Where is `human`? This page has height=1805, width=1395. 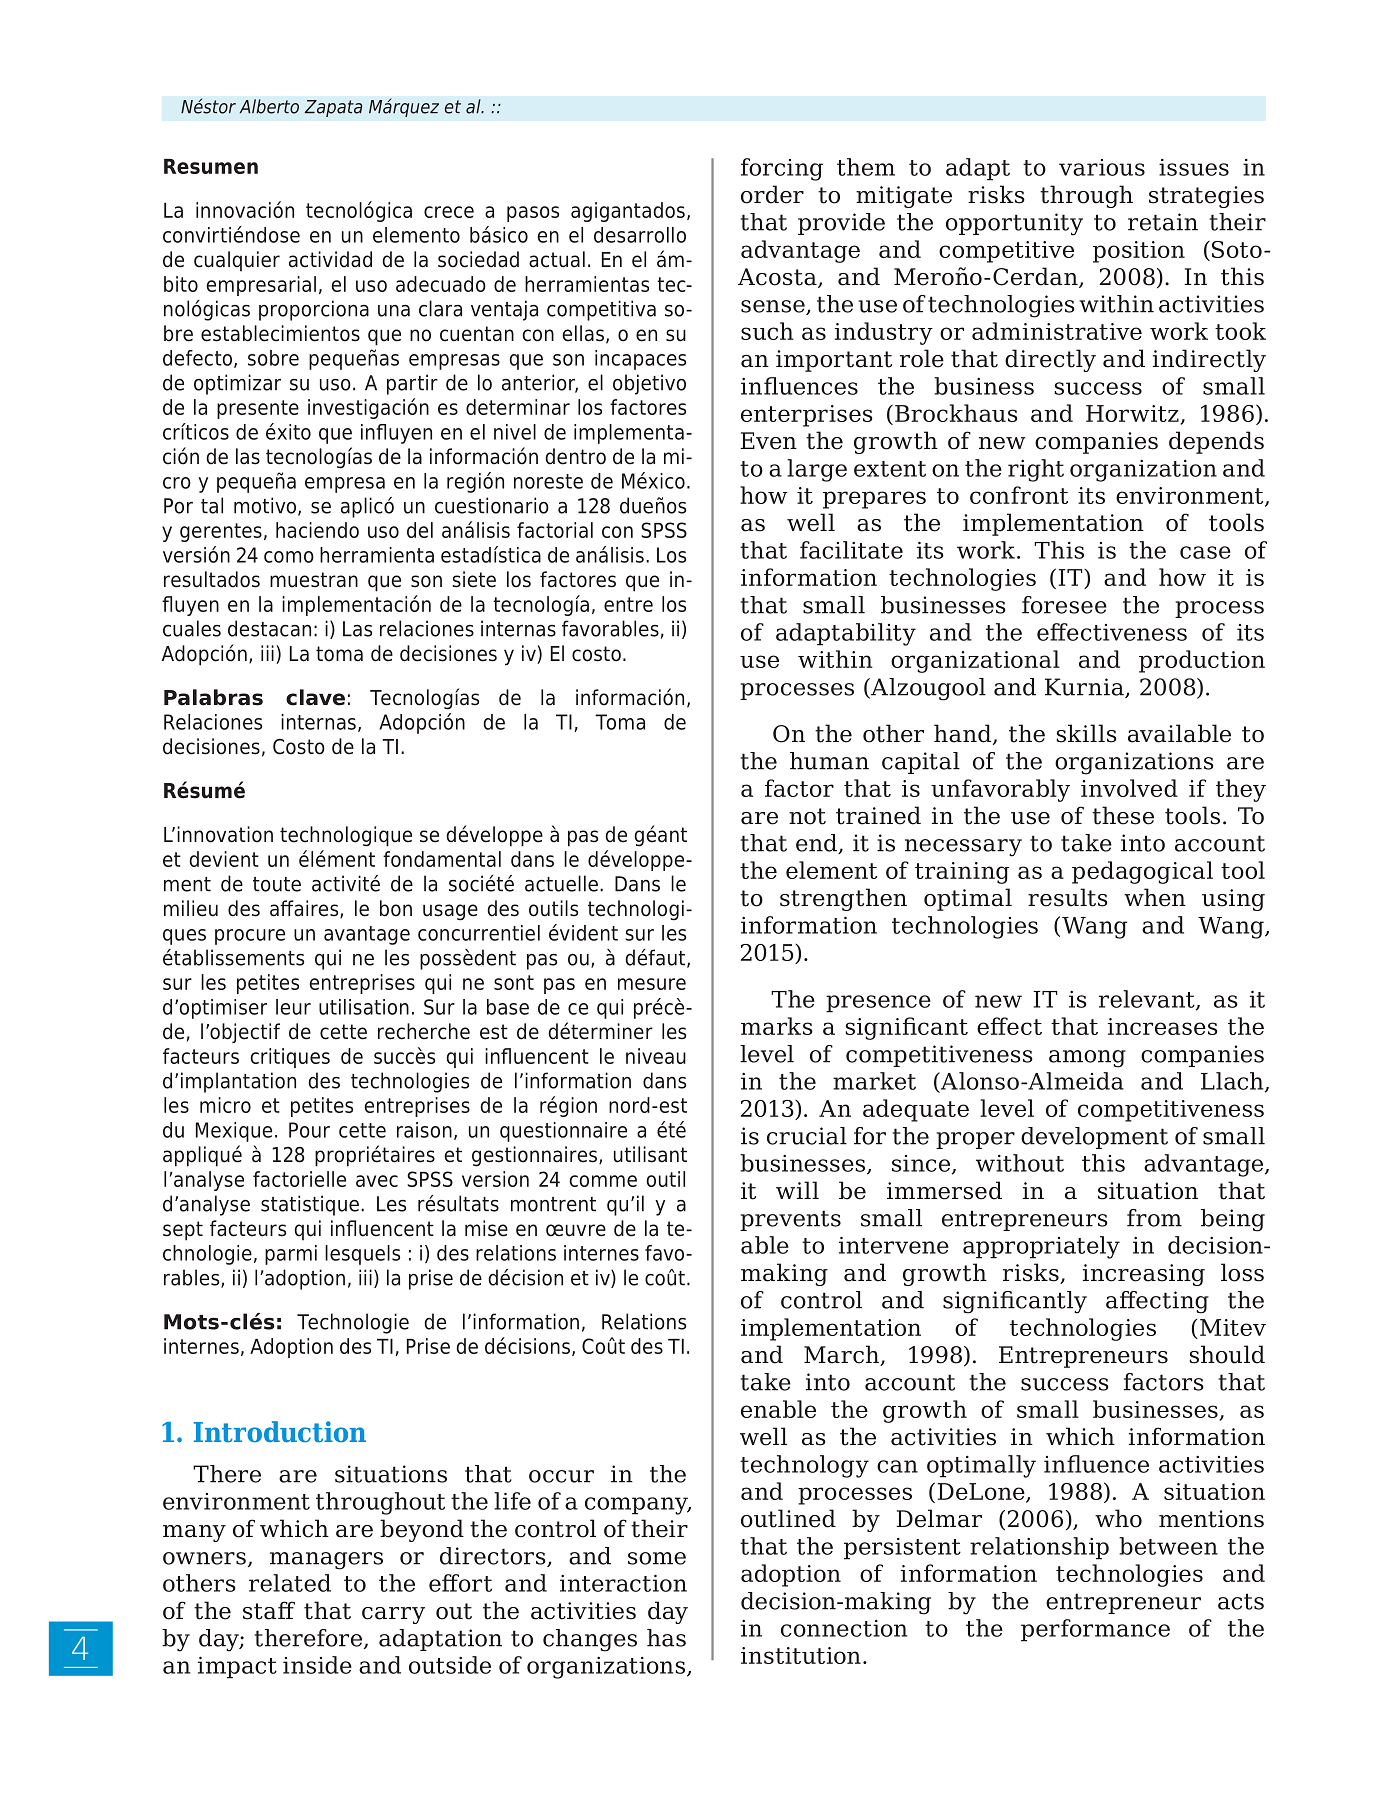 human is located at coordinates (829, 761).
